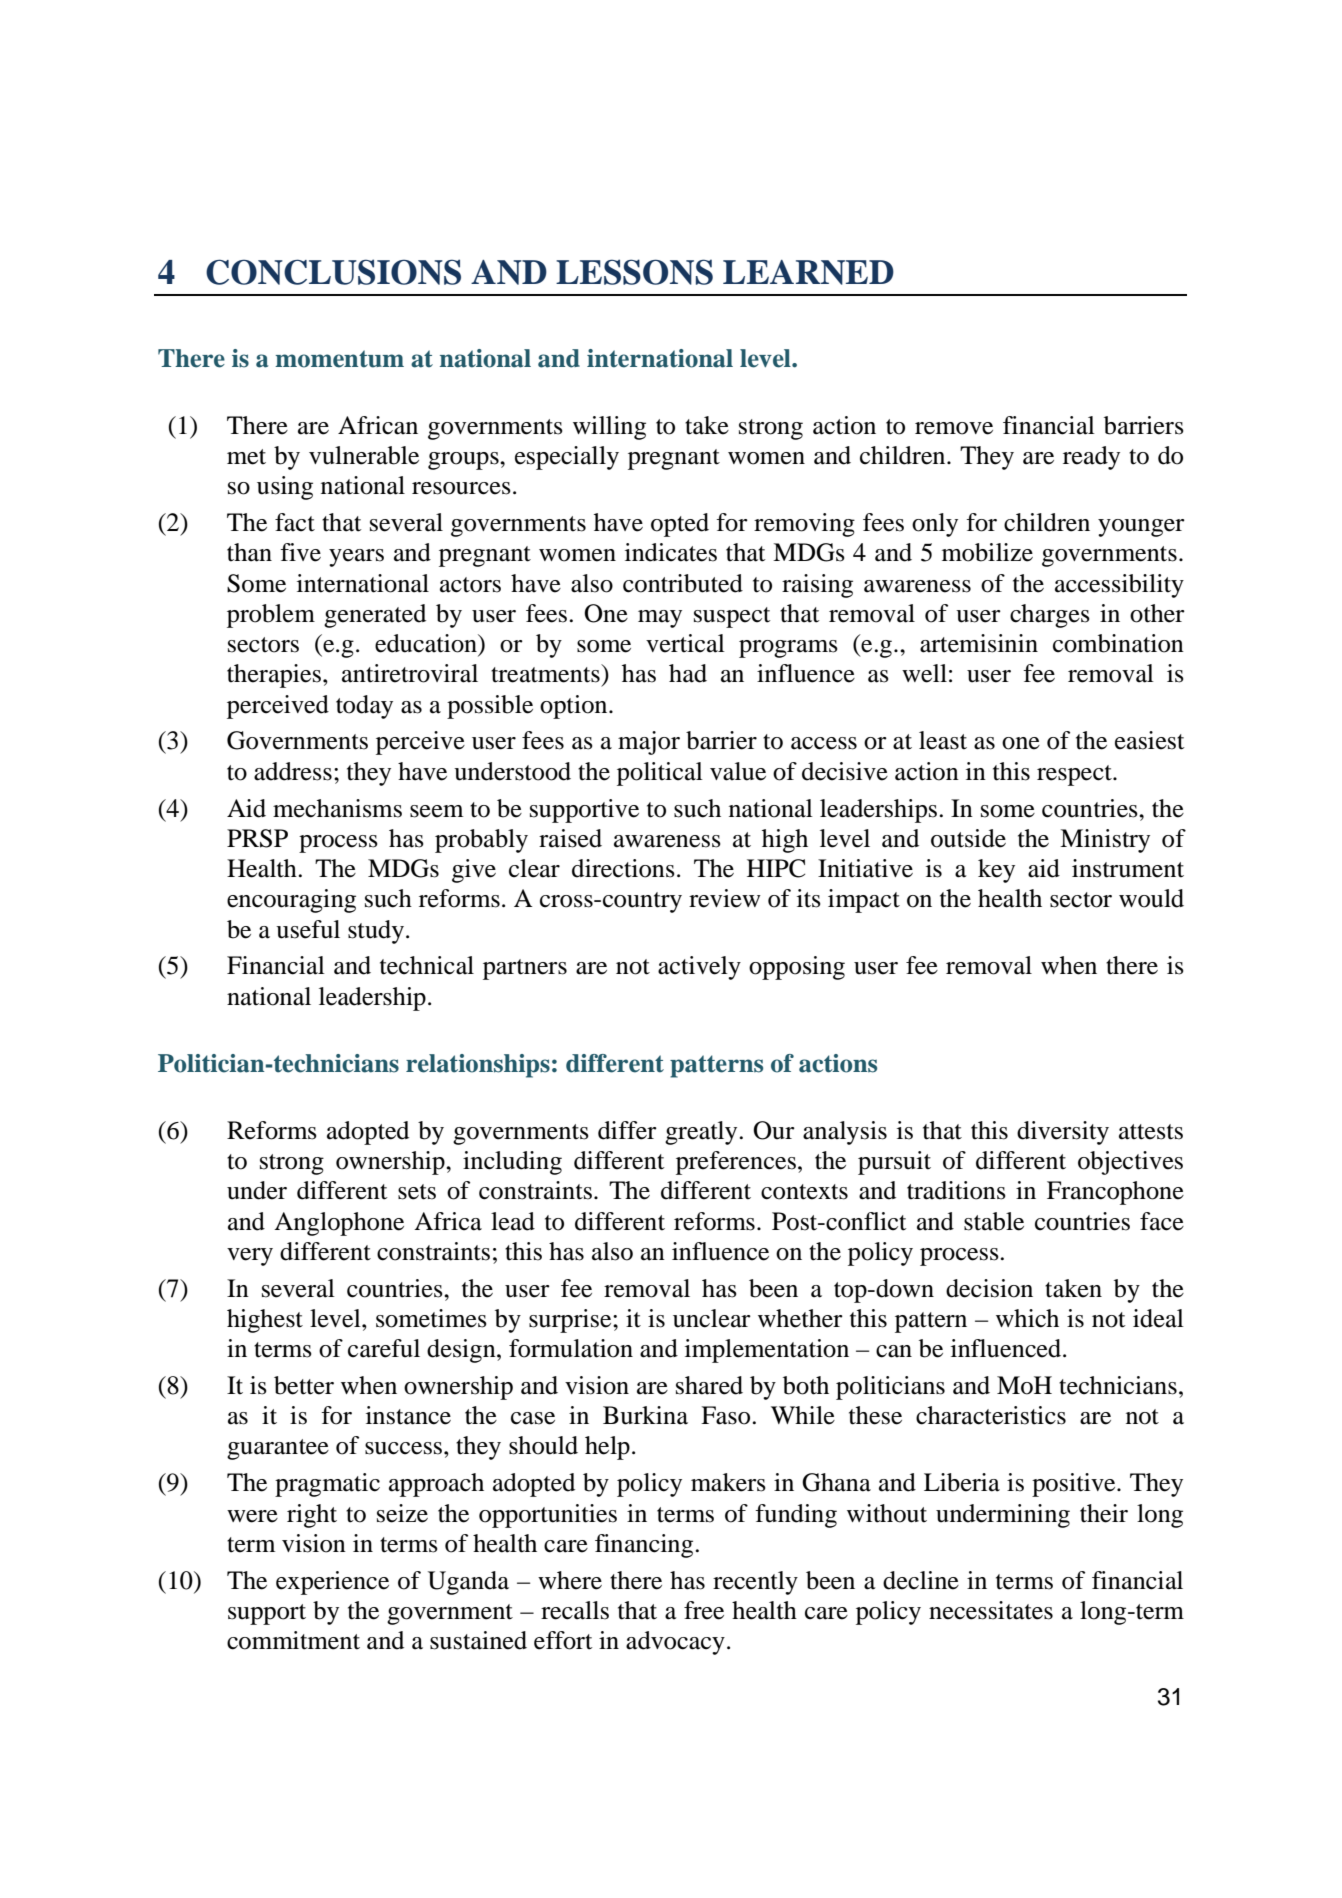 This image has height=1898, width=1342. What do you see at coordinates (1050, 616) in the image?
I see `charges` at bounding box center [1050, 616].
